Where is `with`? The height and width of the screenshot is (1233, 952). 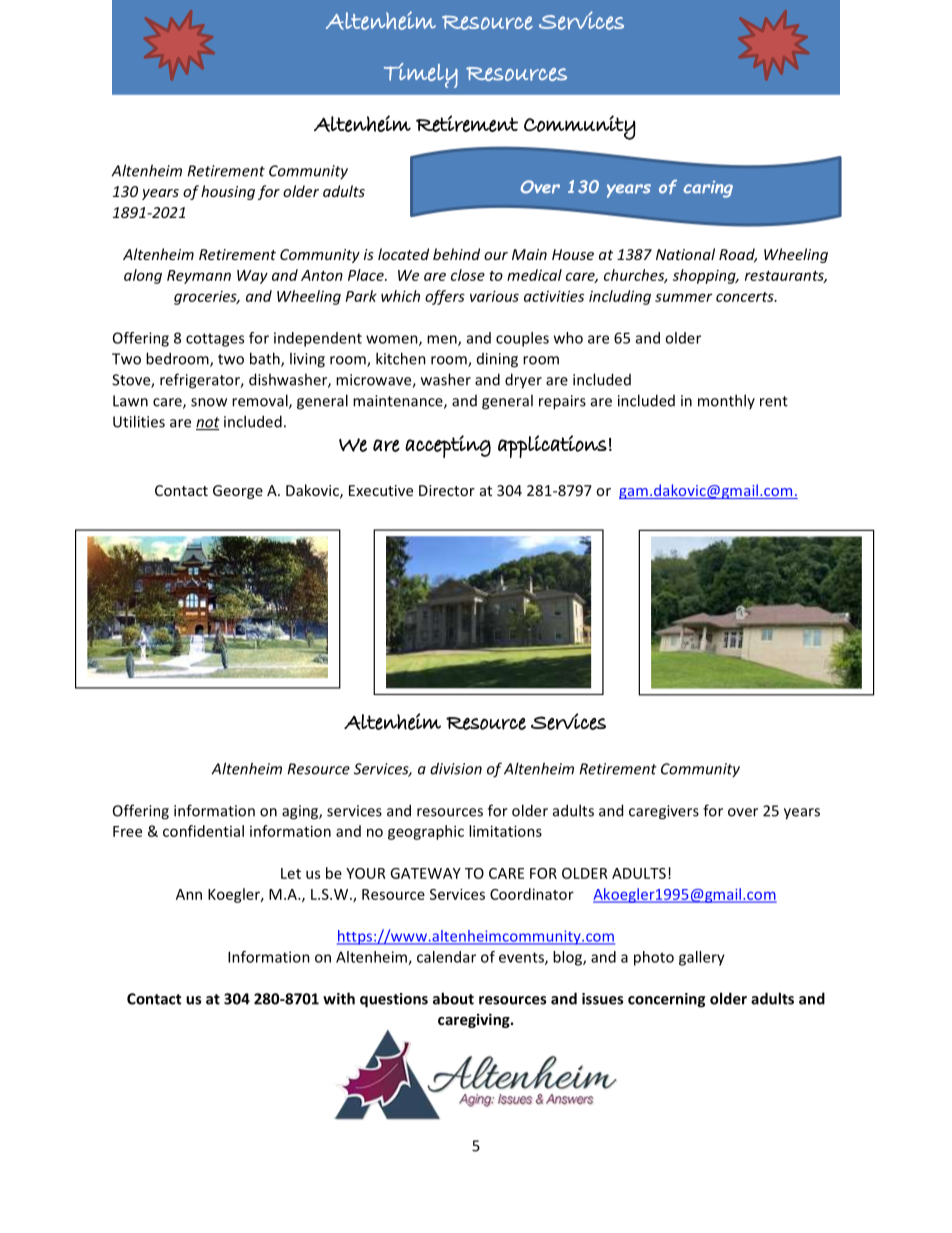 with is located at coordinates (339, 998).
